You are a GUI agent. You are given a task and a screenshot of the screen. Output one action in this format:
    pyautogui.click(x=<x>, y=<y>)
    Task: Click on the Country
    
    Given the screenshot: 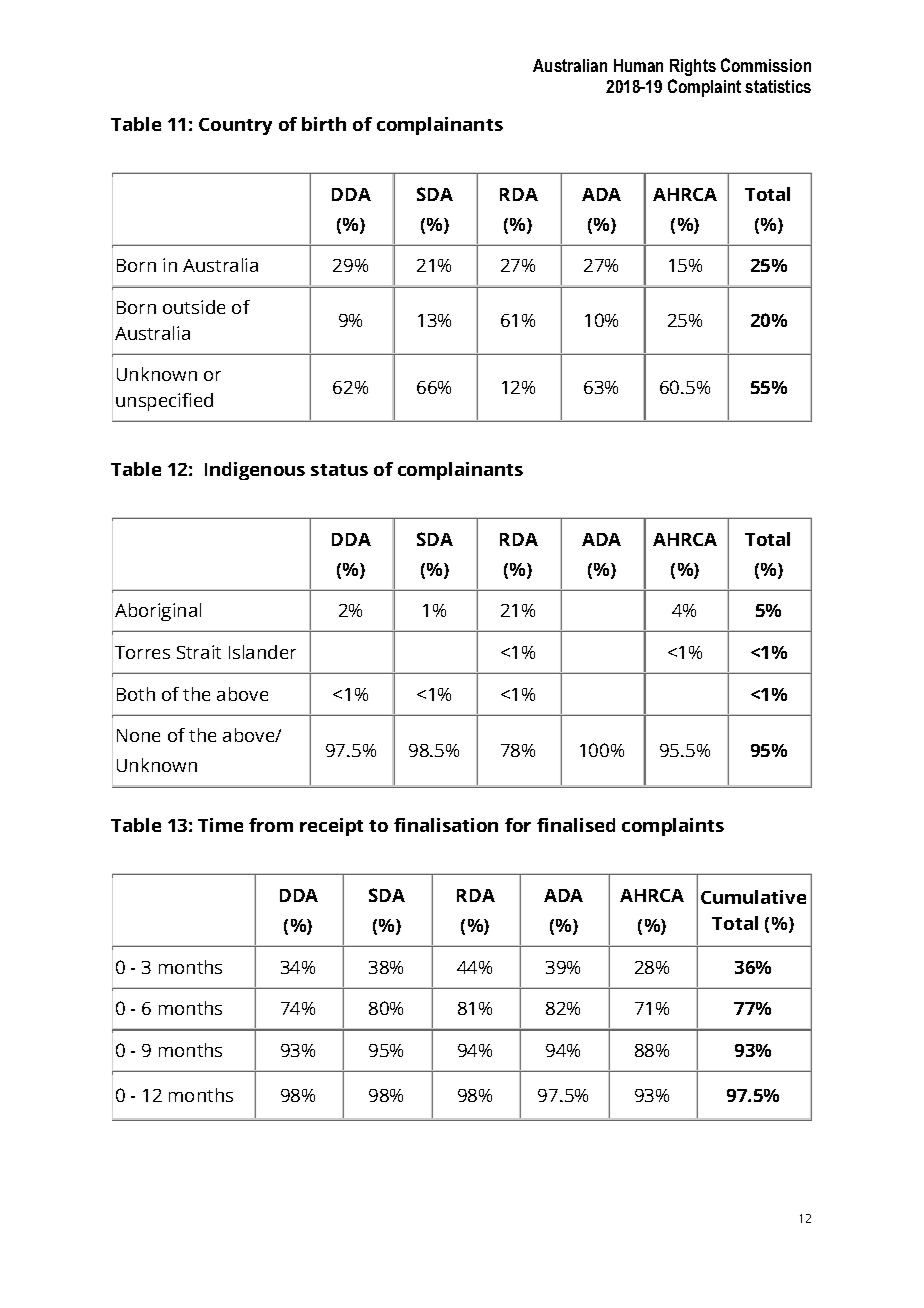 What is the action you would take?
    pyautogui.click(x=235, y=126)
